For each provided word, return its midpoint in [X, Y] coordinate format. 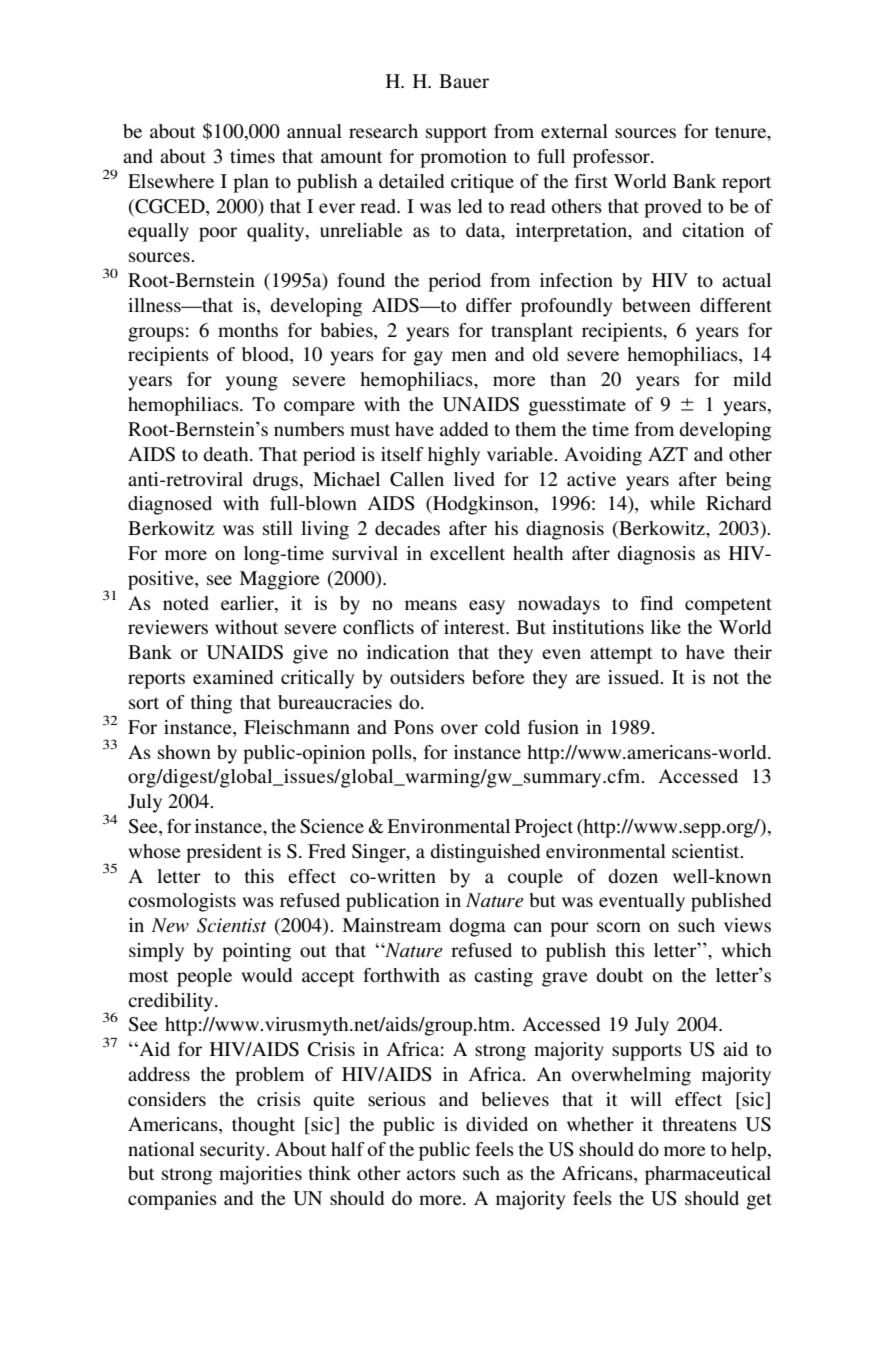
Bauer [464, 81]
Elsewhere [171, 181]
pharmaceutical [708, 1175]
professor [612, 158]
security [233, 1151]
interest [475, 627]
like [666, 627]
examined [233, 677]
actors [431, 1174]
